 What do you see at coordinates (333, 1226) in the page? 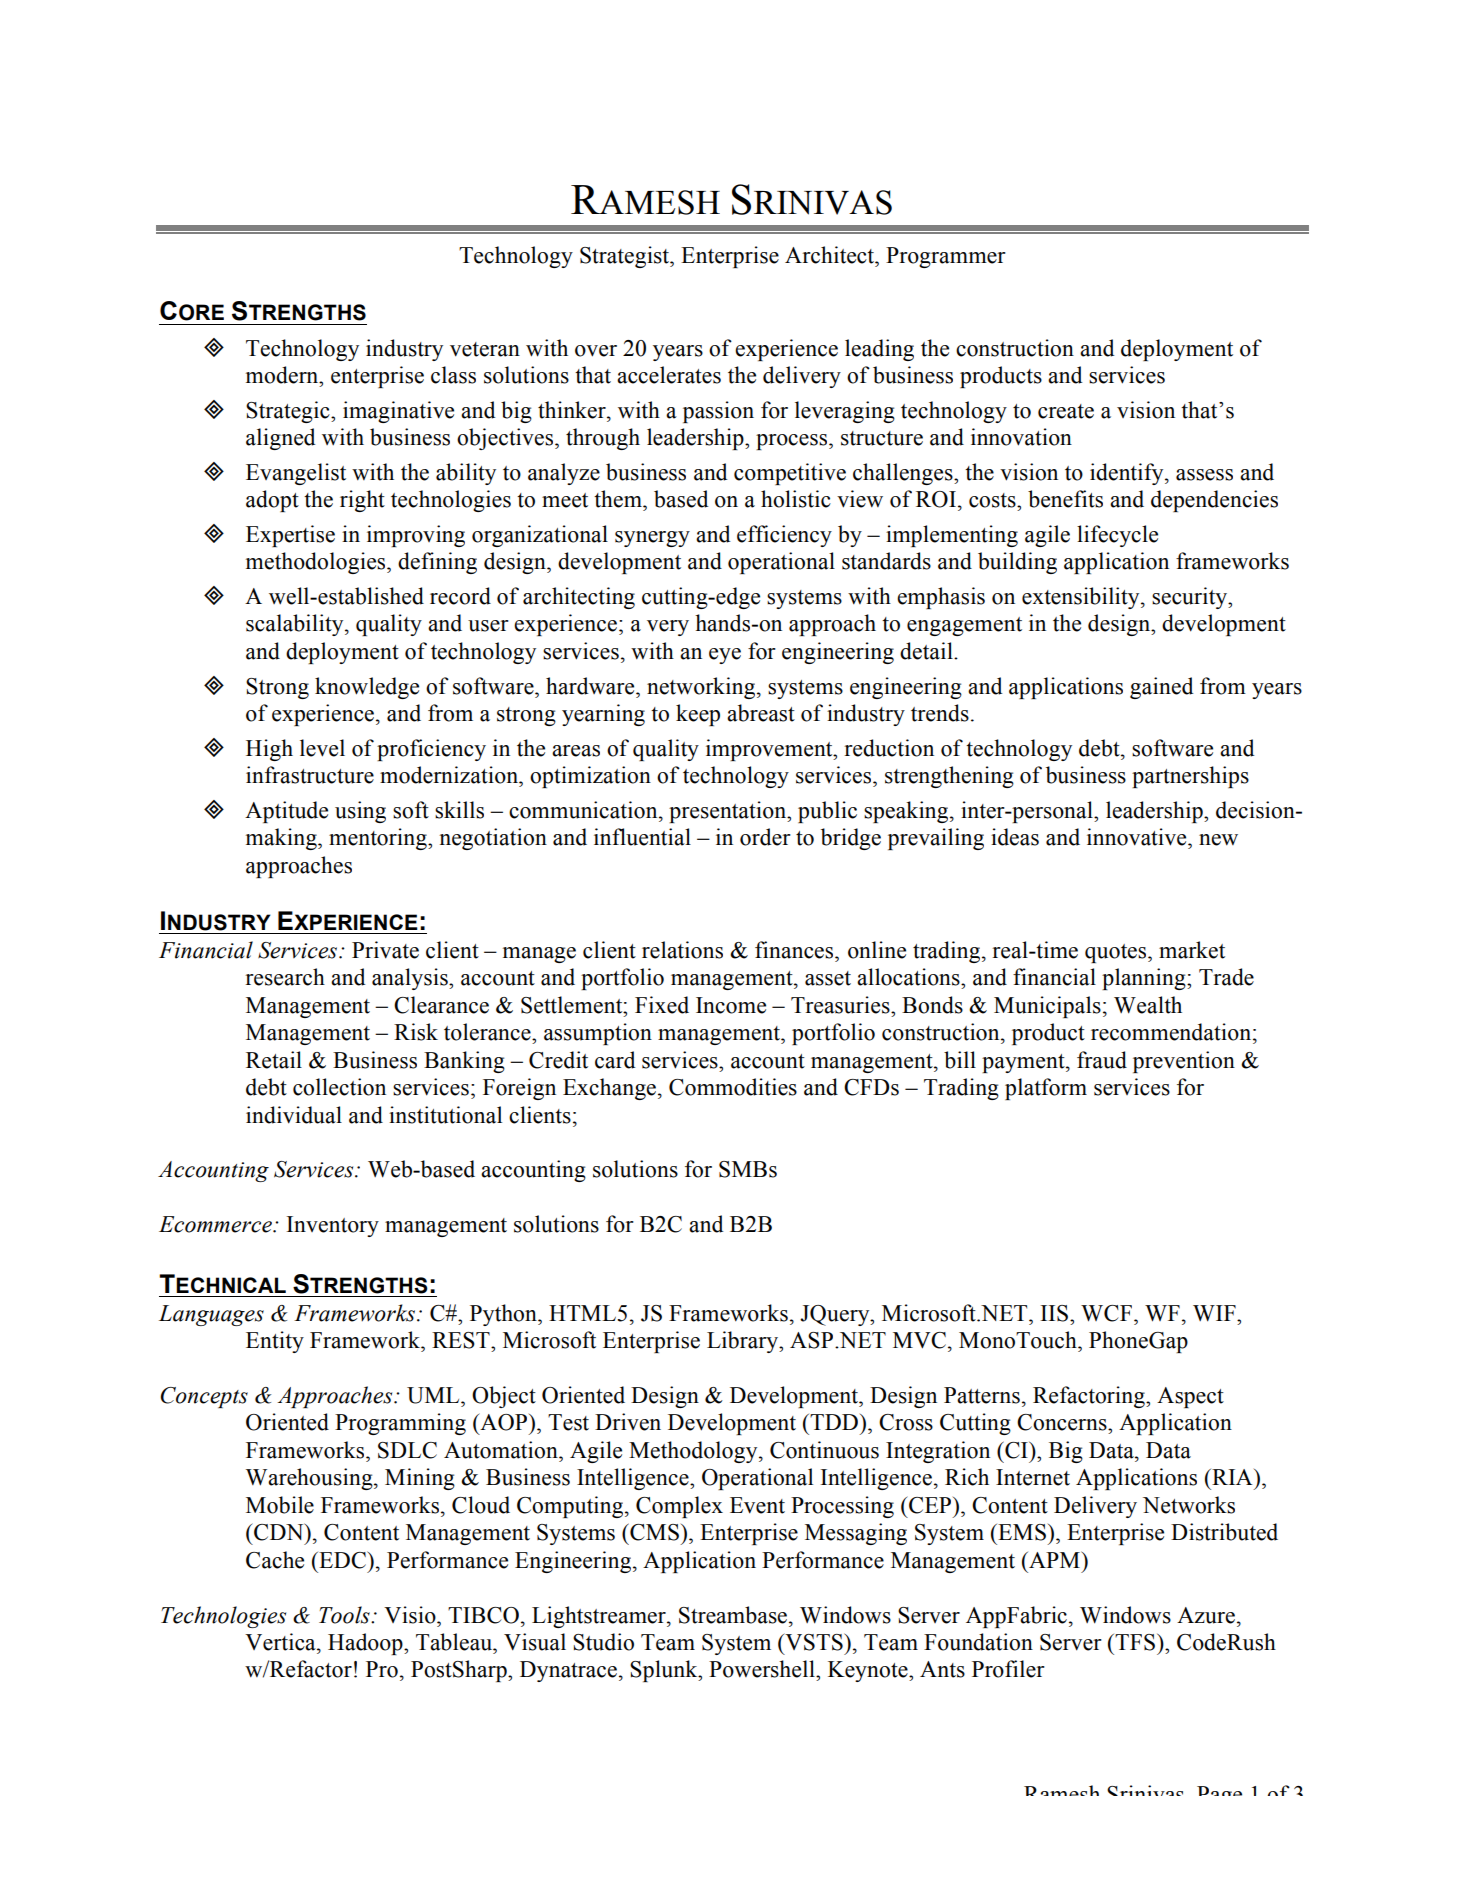
I see `Inventory` at bounding box center [333, 1226].
